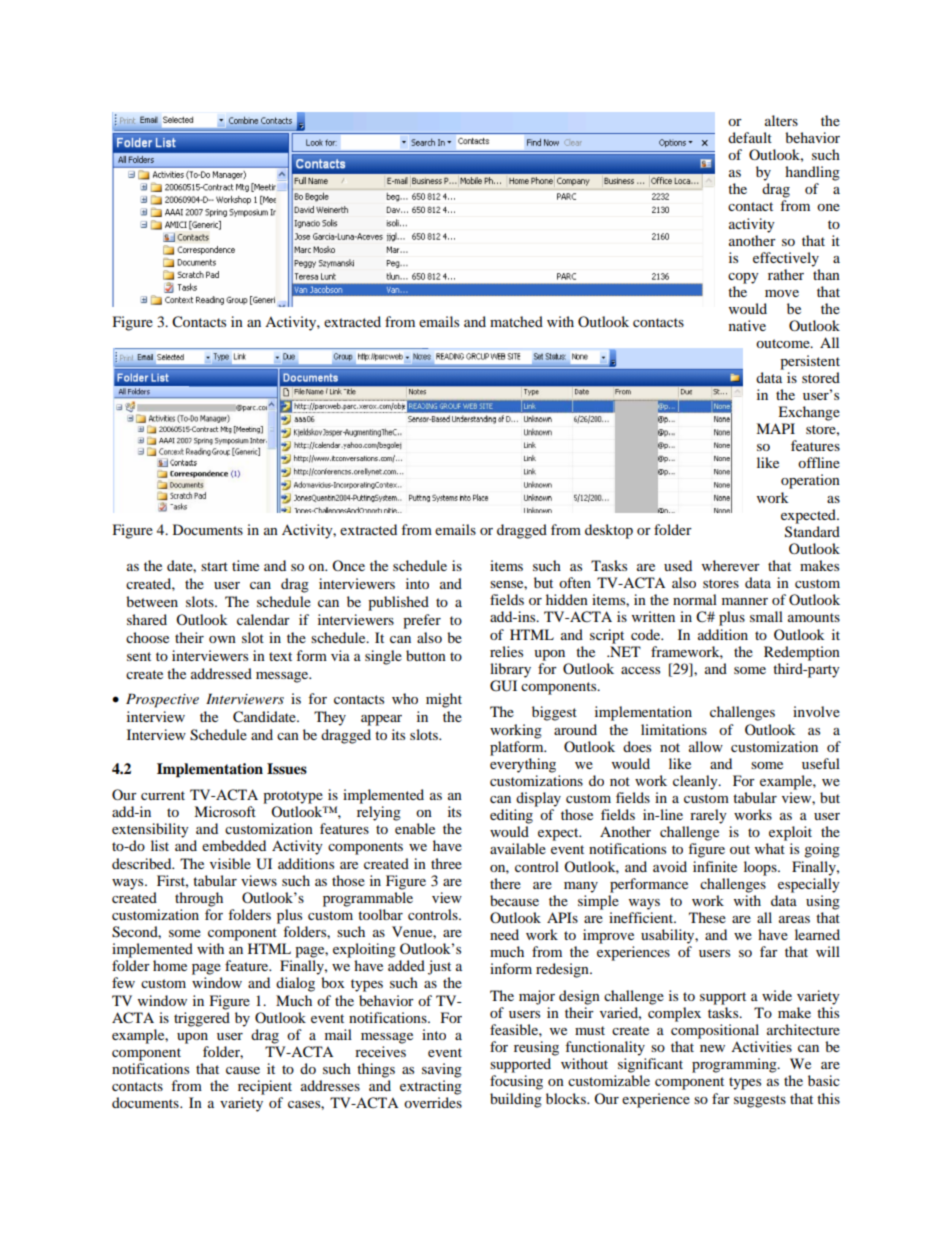 The height and width of the image is (1233, 952). Describe the element at coordinates (163, 795) in the image. I see `current` at that location.
